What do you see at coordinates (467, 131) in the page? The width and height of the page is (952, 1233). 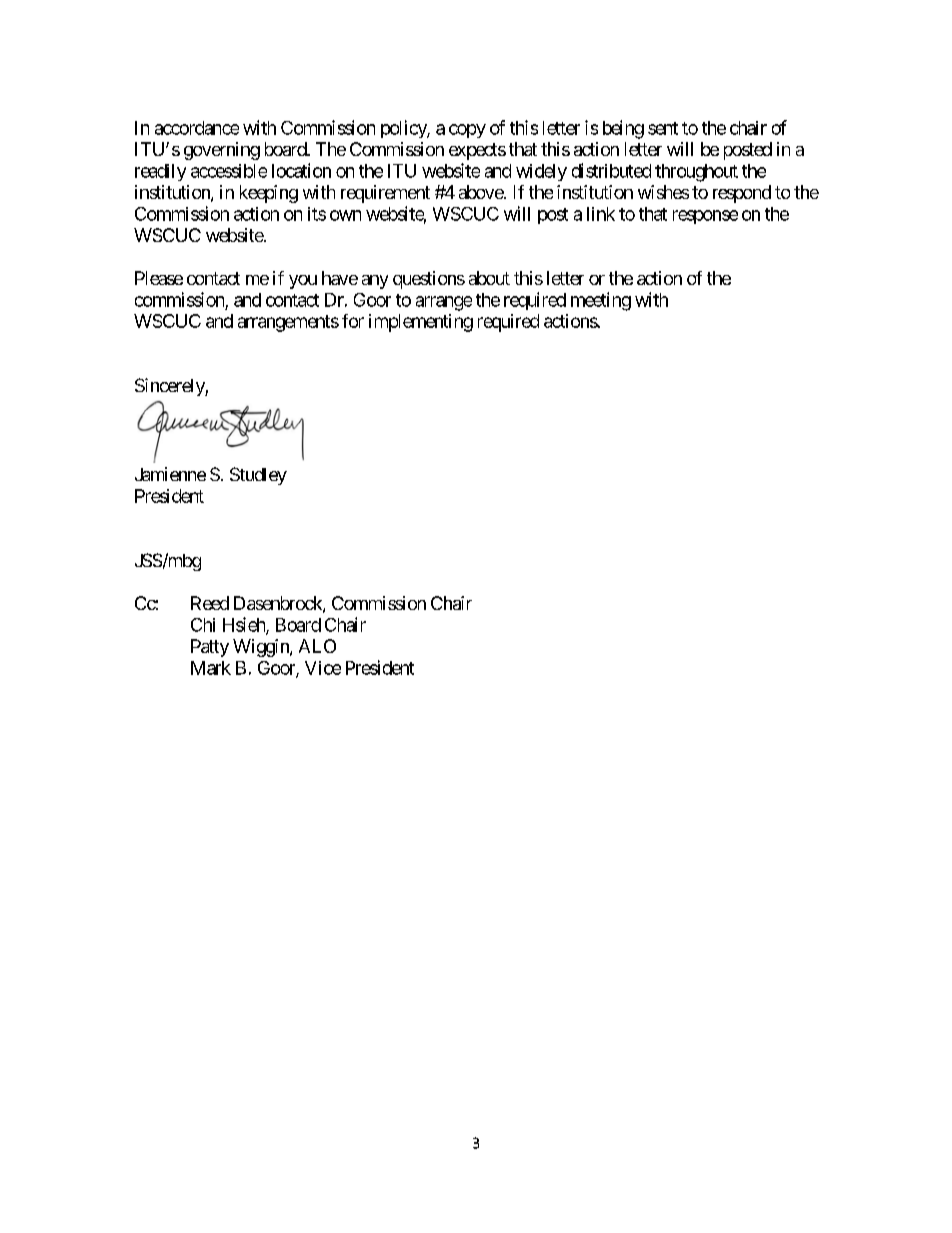 I see `copy` at bounding box center [467, 131].
